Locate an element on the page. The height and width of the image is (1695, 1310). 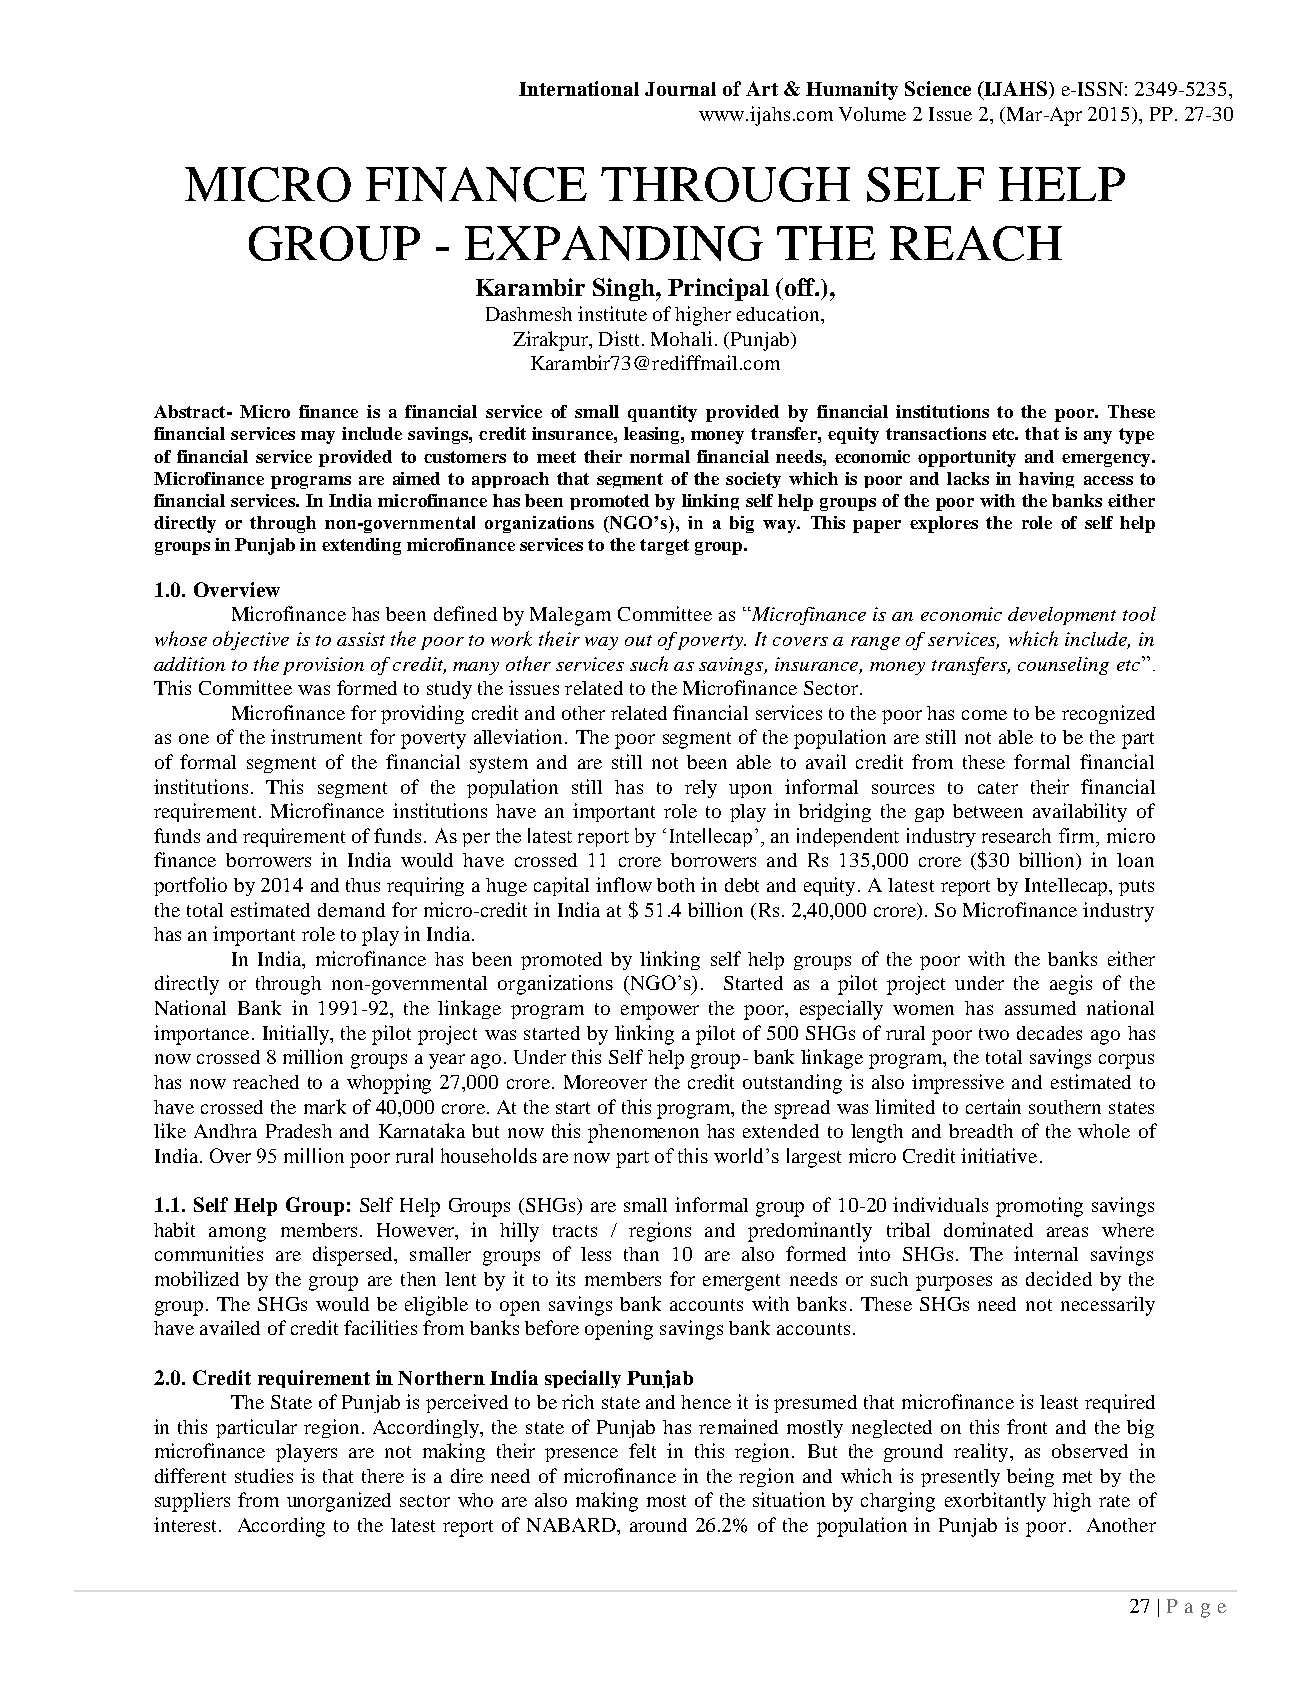
studies is located at coordinates (264, 1475).
